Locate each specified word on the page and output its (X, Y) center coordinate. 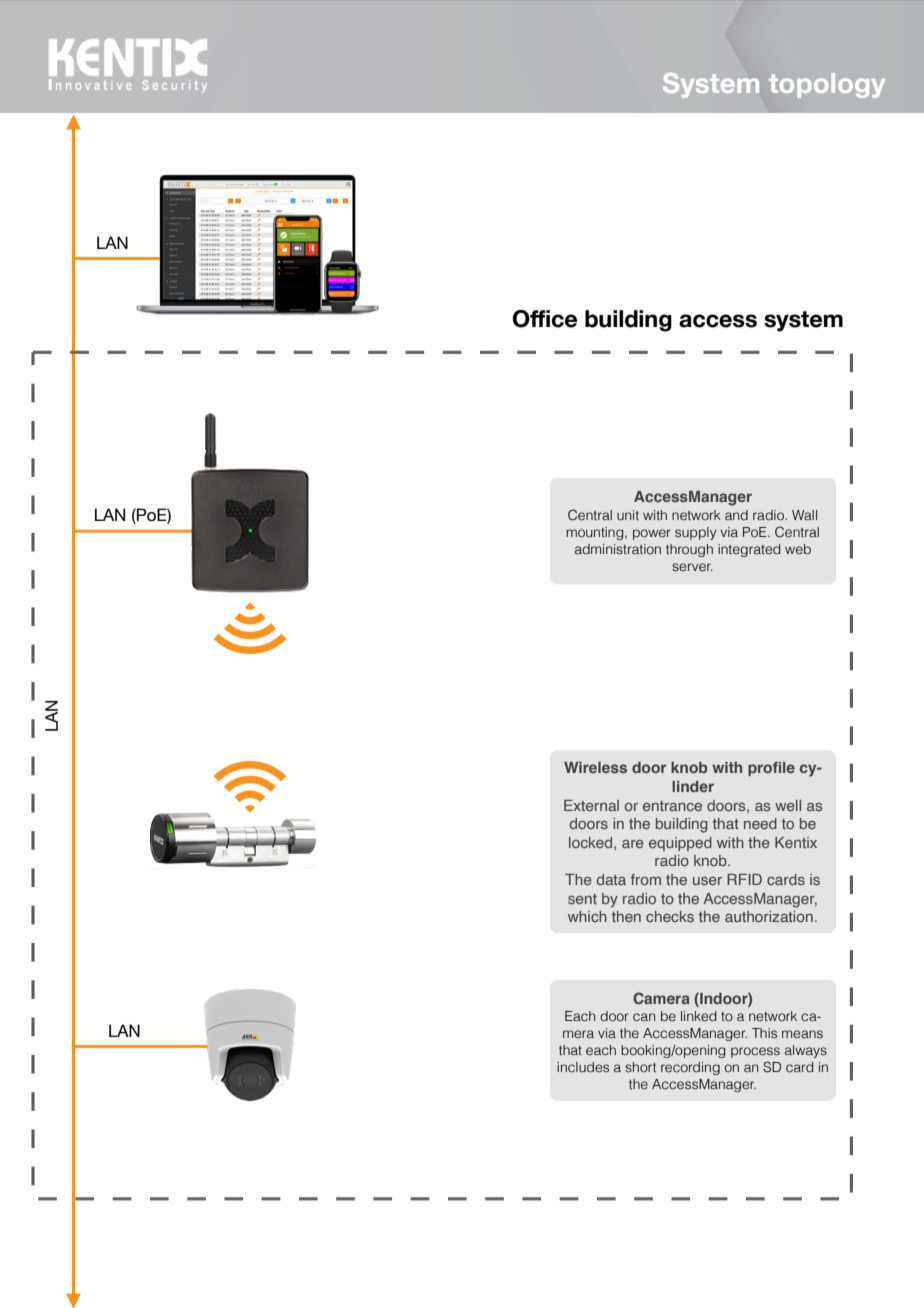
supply (696, 533)
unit (628, 515)
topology (827, 85)
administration (618, 549)
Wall (804, 515)
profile (771, 769)
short (640, 1067)
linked (699, 1016)
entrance (672, 806)
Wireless (595, 767)
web (798, 549)
